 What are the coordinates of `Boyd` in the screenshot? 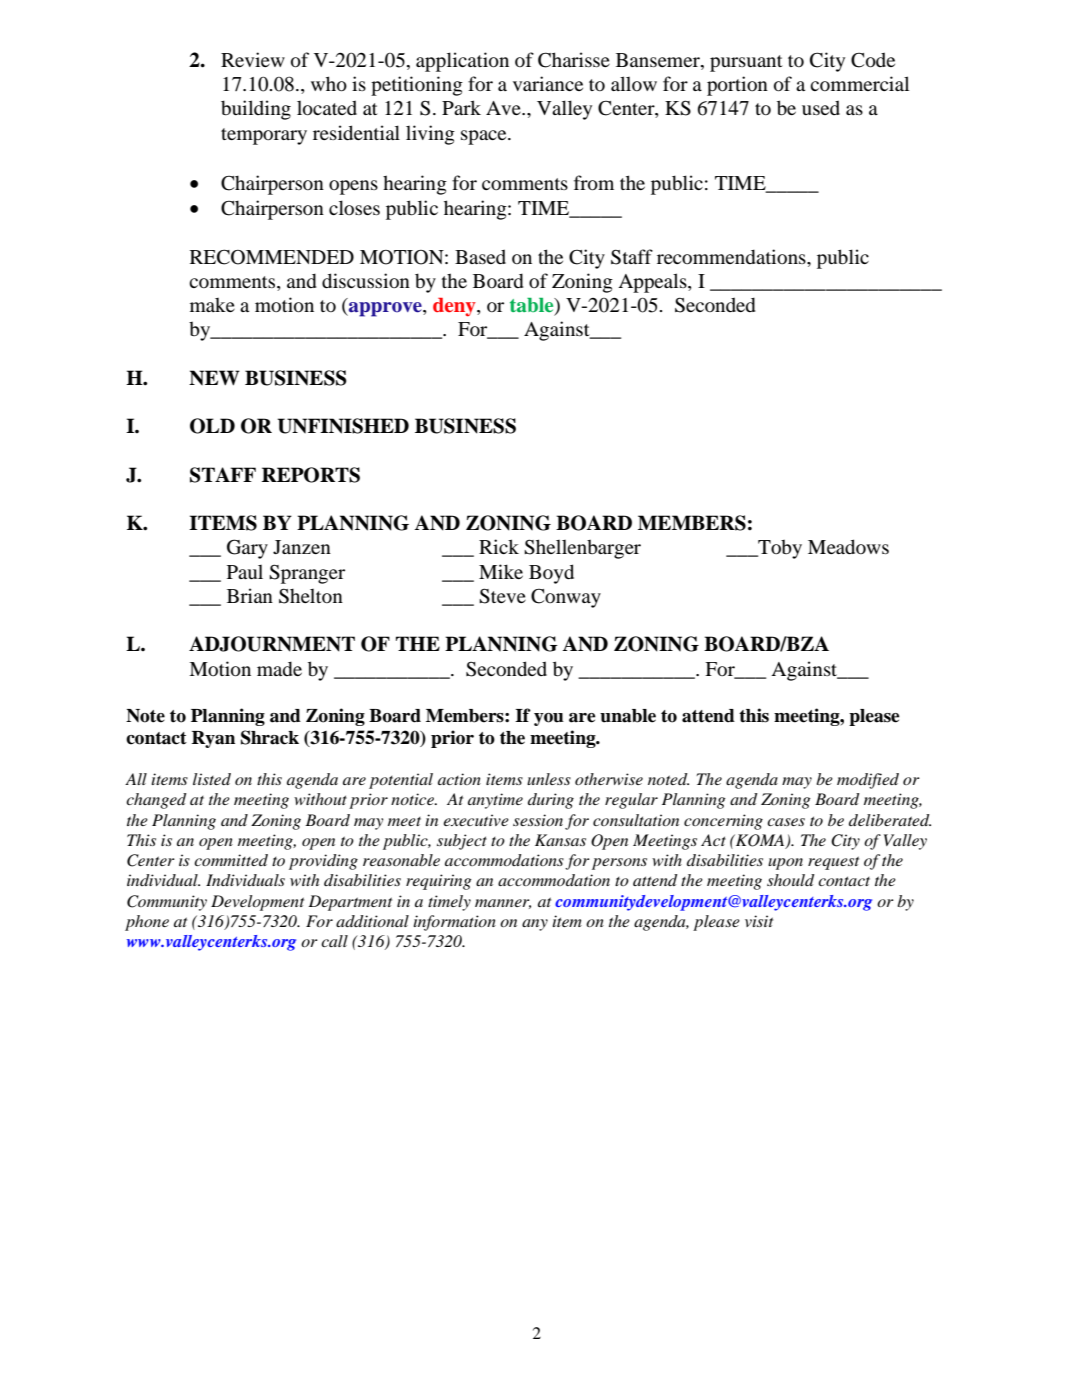 It's located at (551, 574).
